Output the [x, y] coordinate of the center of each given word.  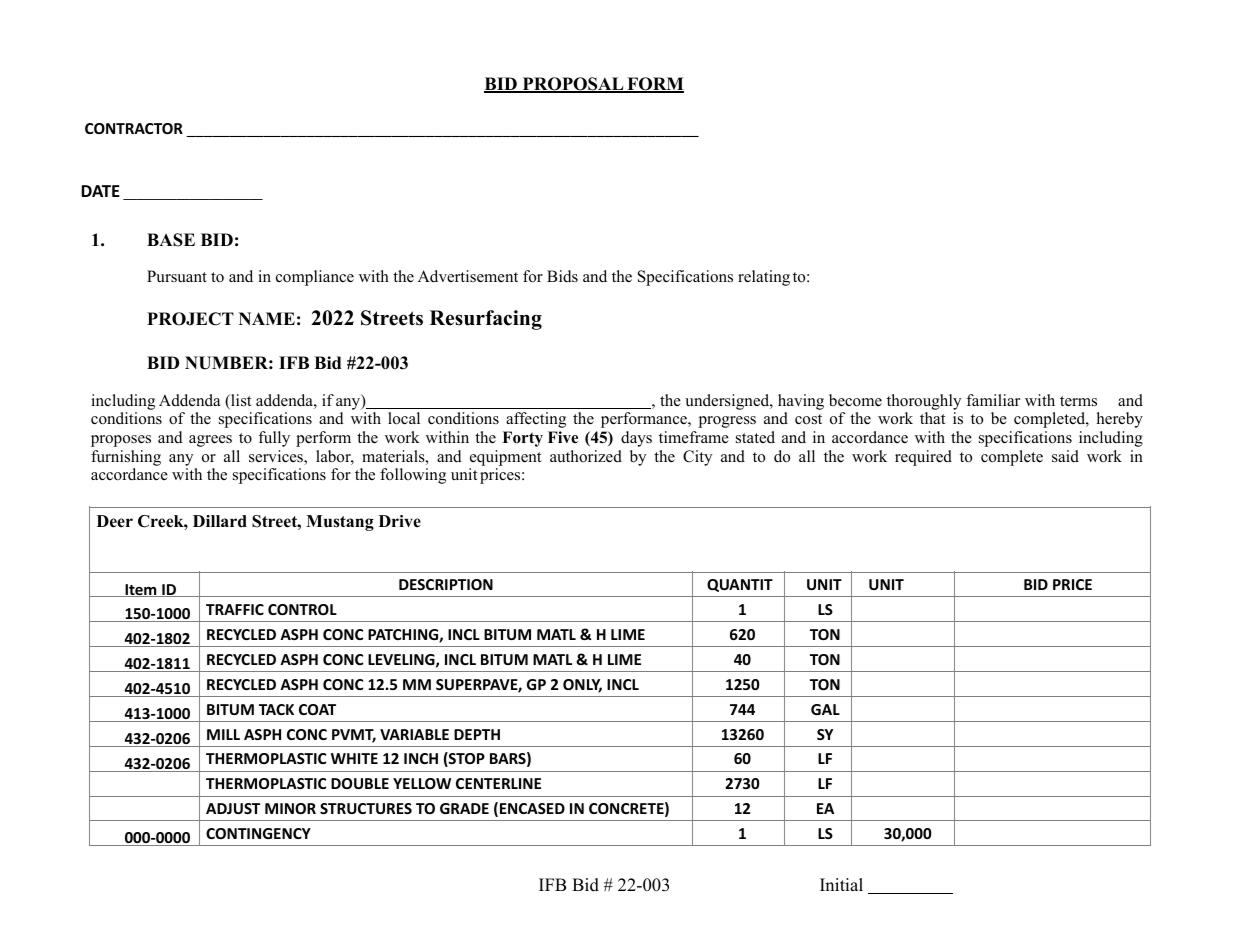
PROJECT [190, 319]
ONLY [582, 686]
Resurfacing [486, 320]
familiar [993, 400]
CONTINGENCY [258, 833]
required [923, 458]
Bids [562, 276]
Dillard [220, 521]
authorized [586, 456]
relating [764, 278]
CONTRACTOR [134, 128]
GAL [825, 709]
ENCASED [532, 808]
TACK [276, 709]
